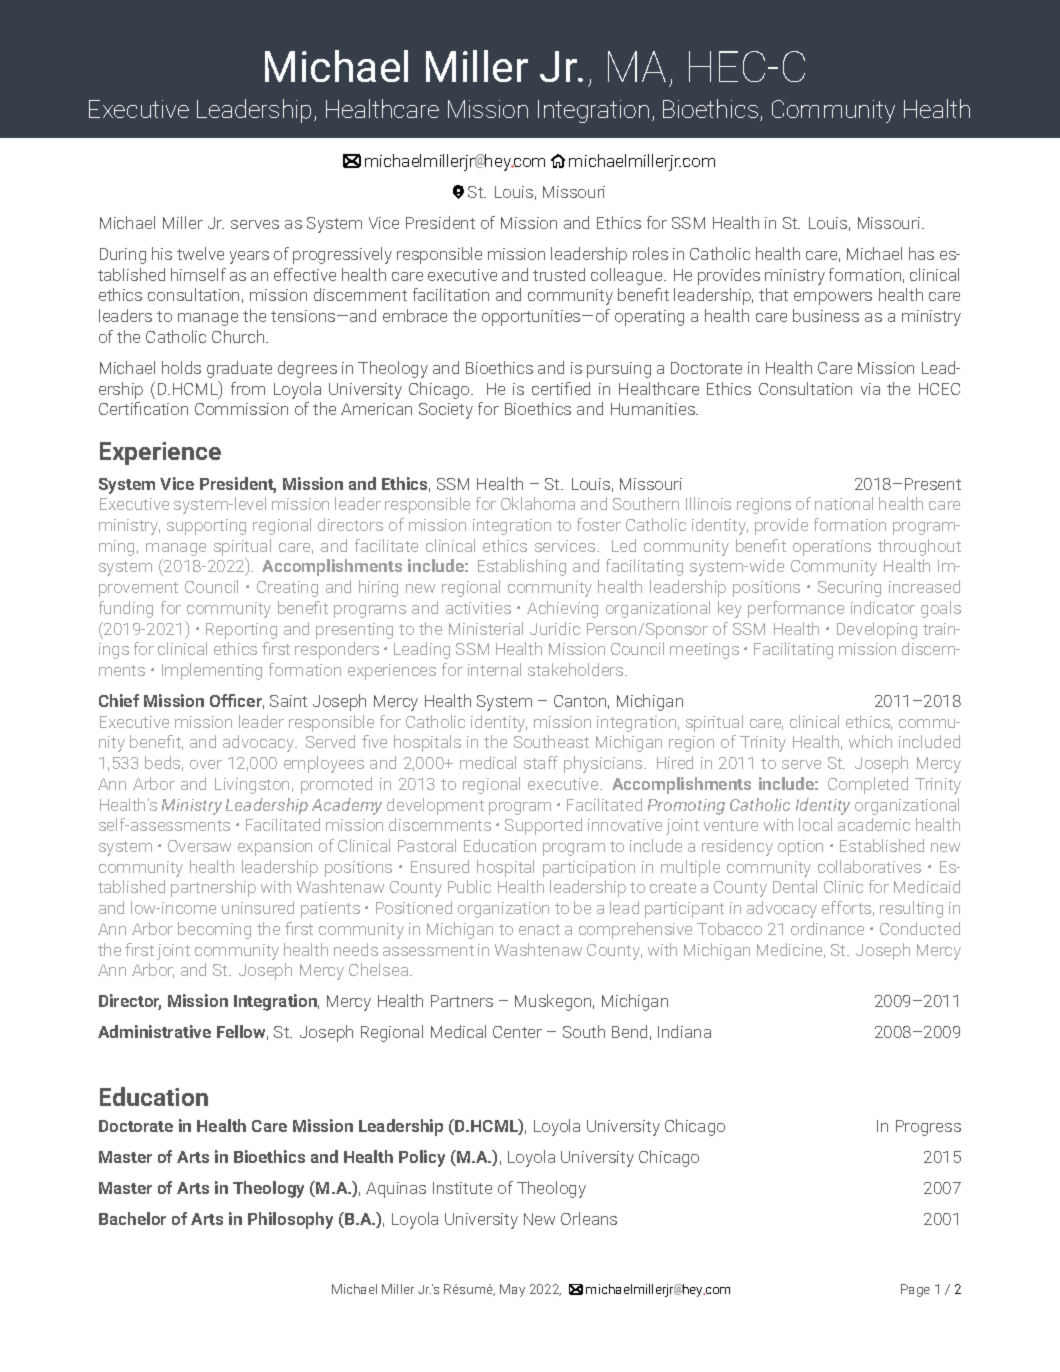 The image size is (1060, 1372). I want to click on staff, so click(541, 762).
